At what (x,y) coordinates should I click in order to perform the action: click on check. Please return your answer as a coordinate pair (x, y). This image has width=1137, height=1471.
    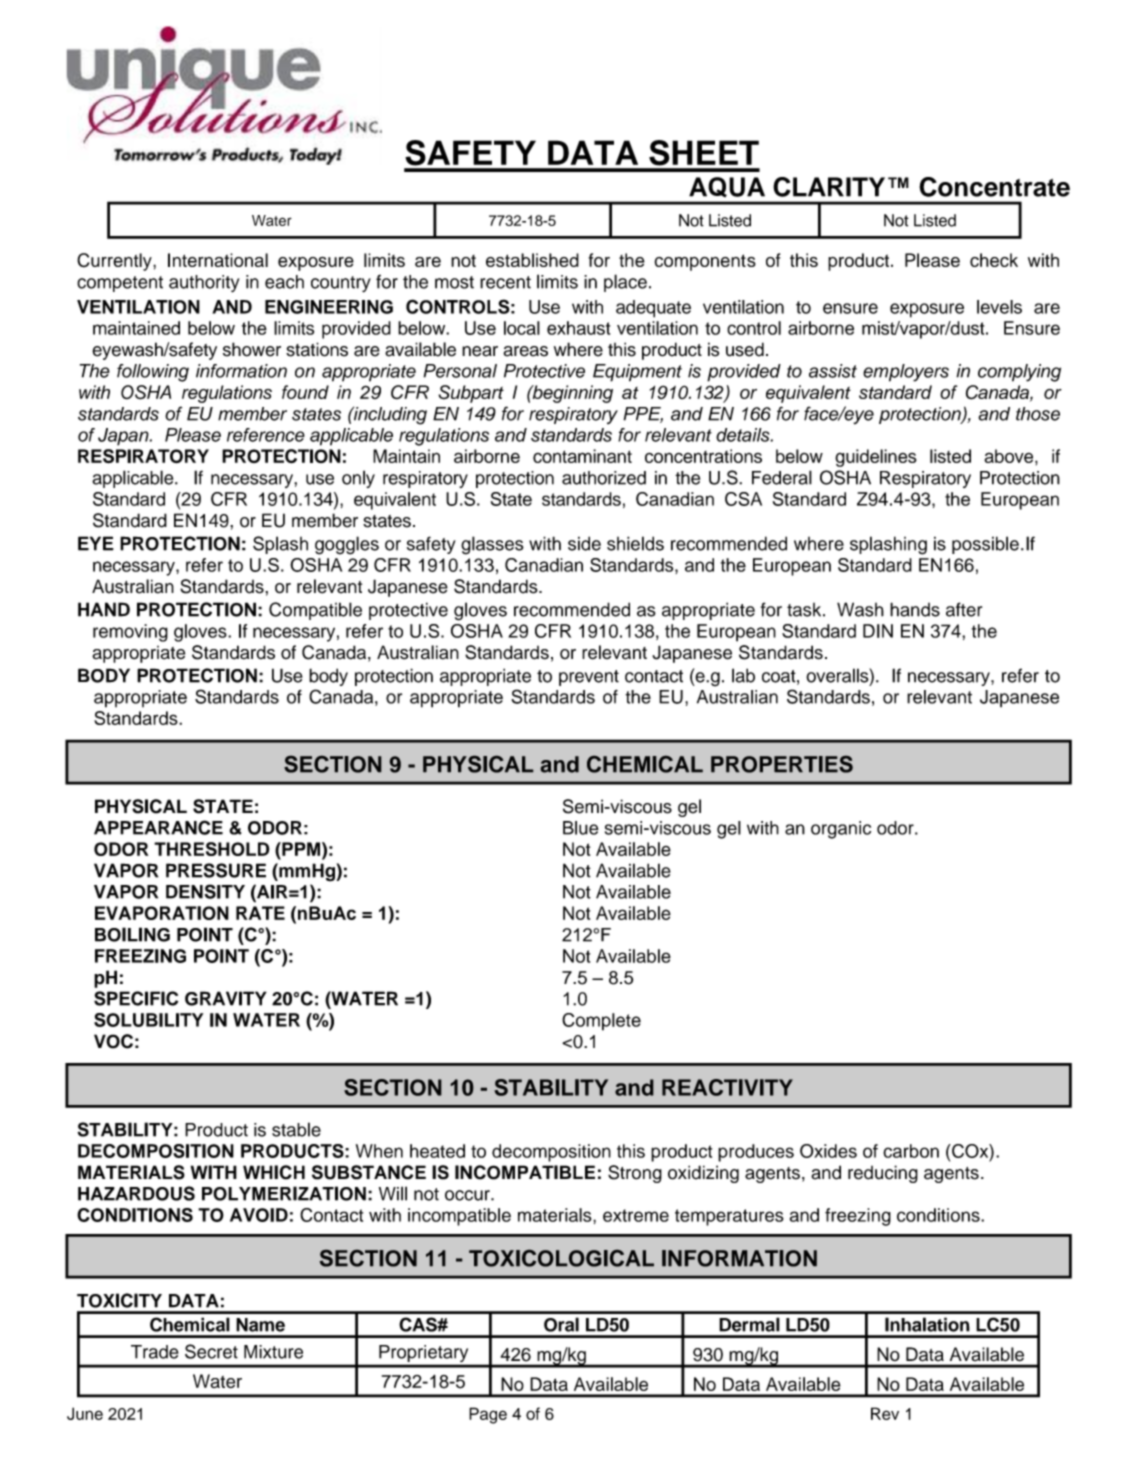
    Looking at the image, I should click on (994, 260).
